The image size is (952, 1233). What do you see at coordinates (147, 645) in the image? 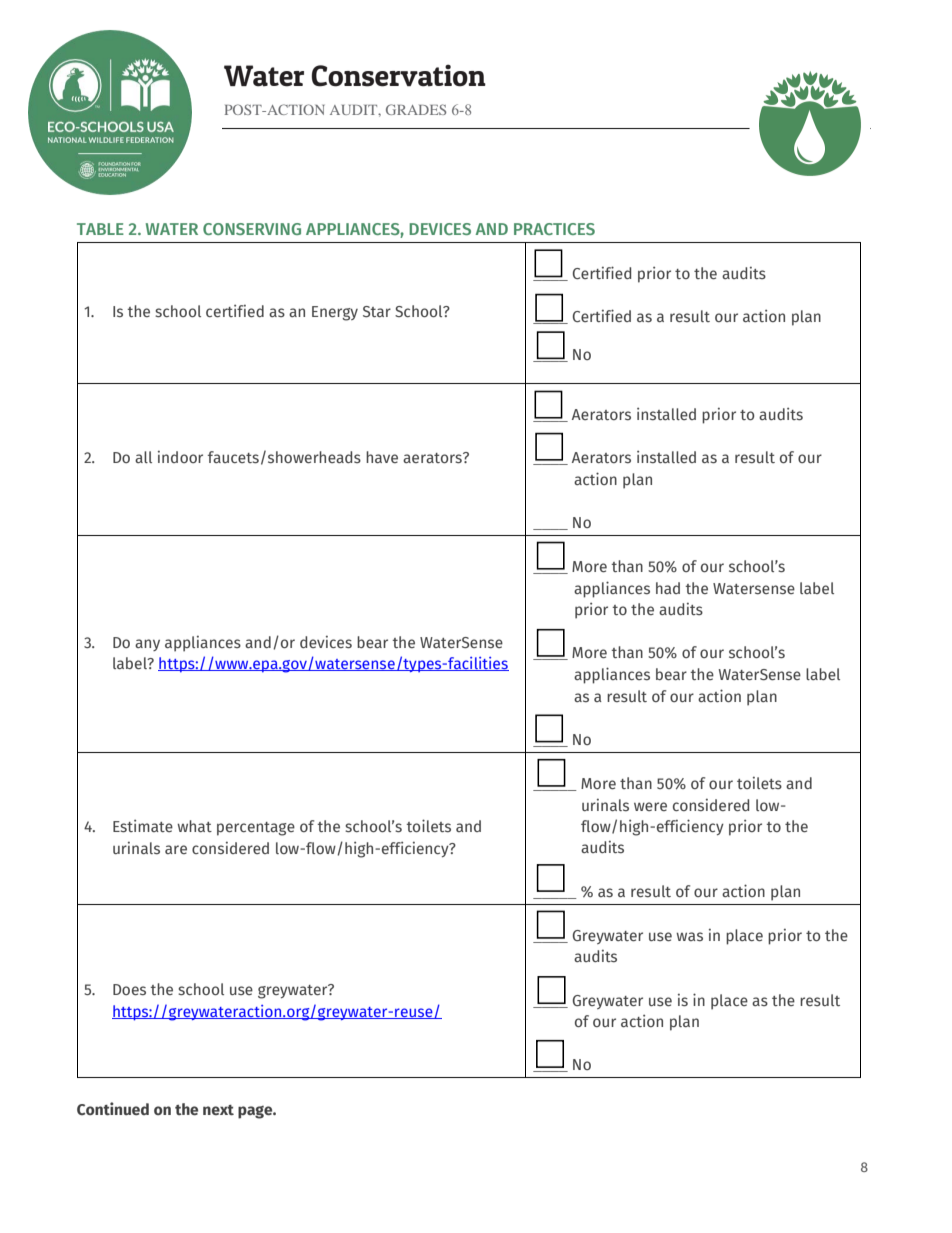
I see `any` at bounding box center [147, 645].
